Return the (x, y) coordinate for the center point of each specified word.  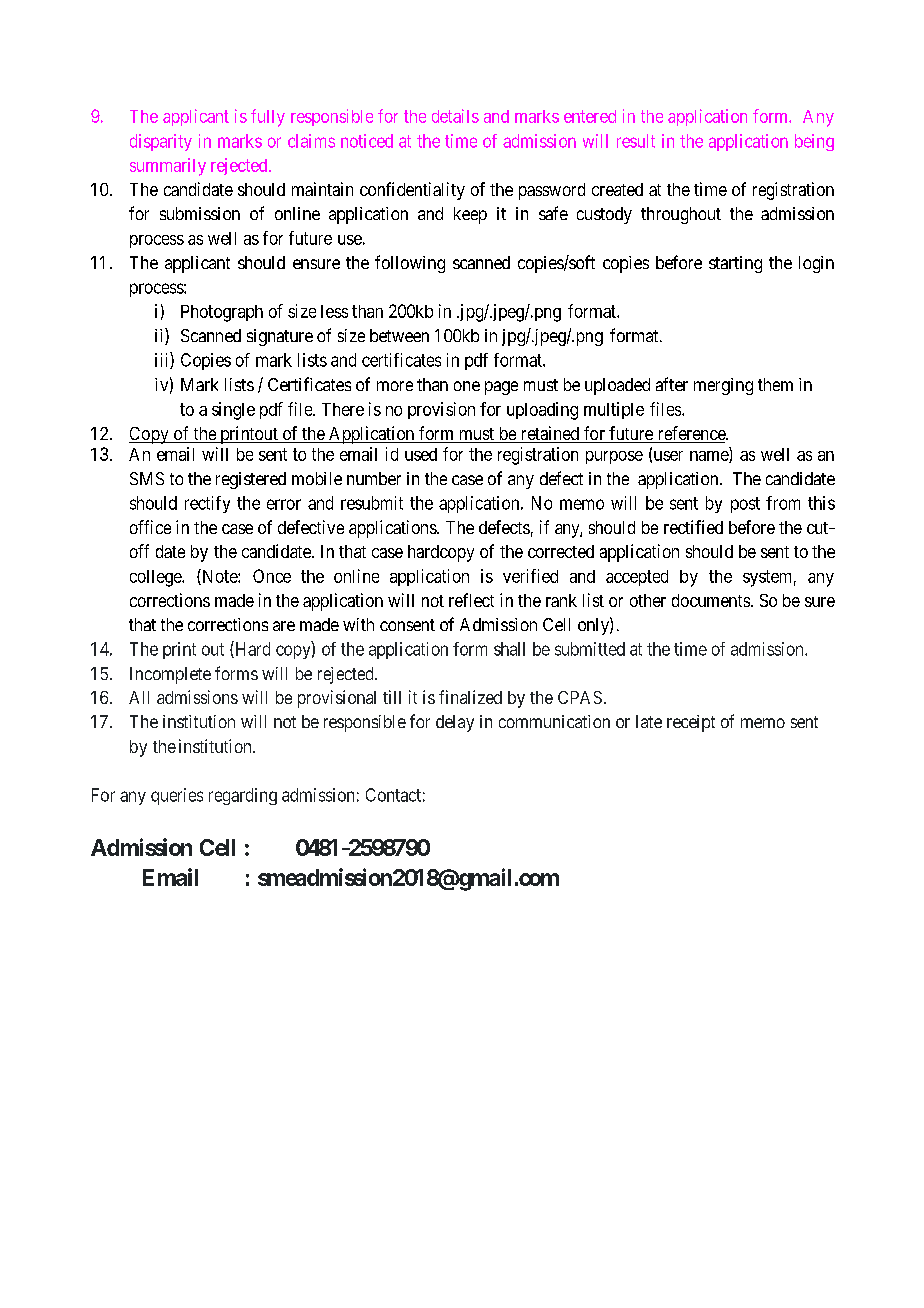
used (421, 454)
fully (268, 118)
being (814, 142)
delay (455, 723)
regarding (243, 796)
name (710, 457)
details (455, 116)
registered (251, 480)
